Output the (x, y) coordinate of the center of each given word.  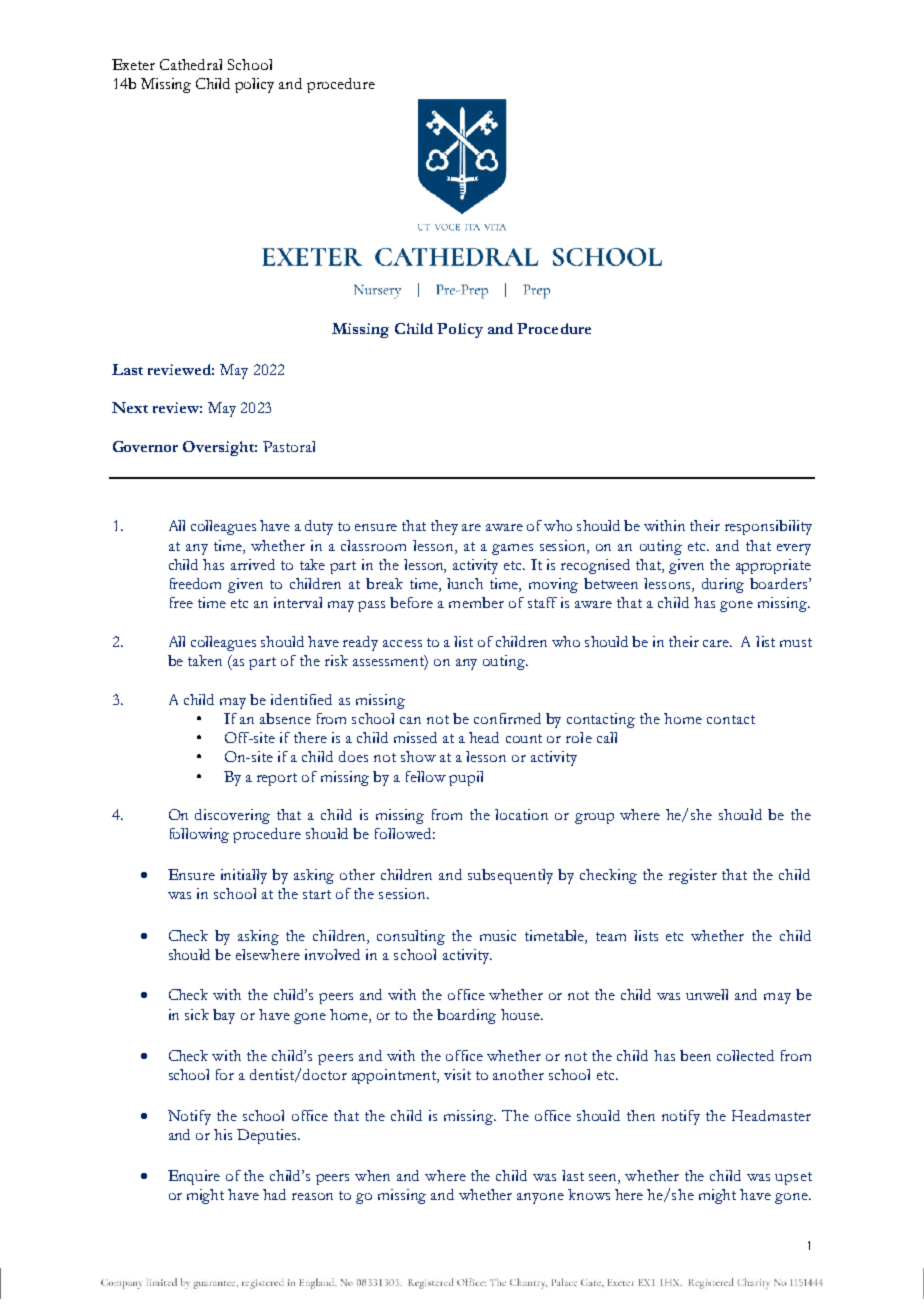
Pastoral (289, 446)
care (717, 643)
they (444, 527)
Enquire (194, 1177)
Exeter (133, 64)
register (693, 876)
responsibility (768, 527)
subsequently (510, 876)
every (794, 549)
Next (130, 407)
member (476, 602)
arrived (253, 564)
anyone (540, 1198)
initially (244, 876)
